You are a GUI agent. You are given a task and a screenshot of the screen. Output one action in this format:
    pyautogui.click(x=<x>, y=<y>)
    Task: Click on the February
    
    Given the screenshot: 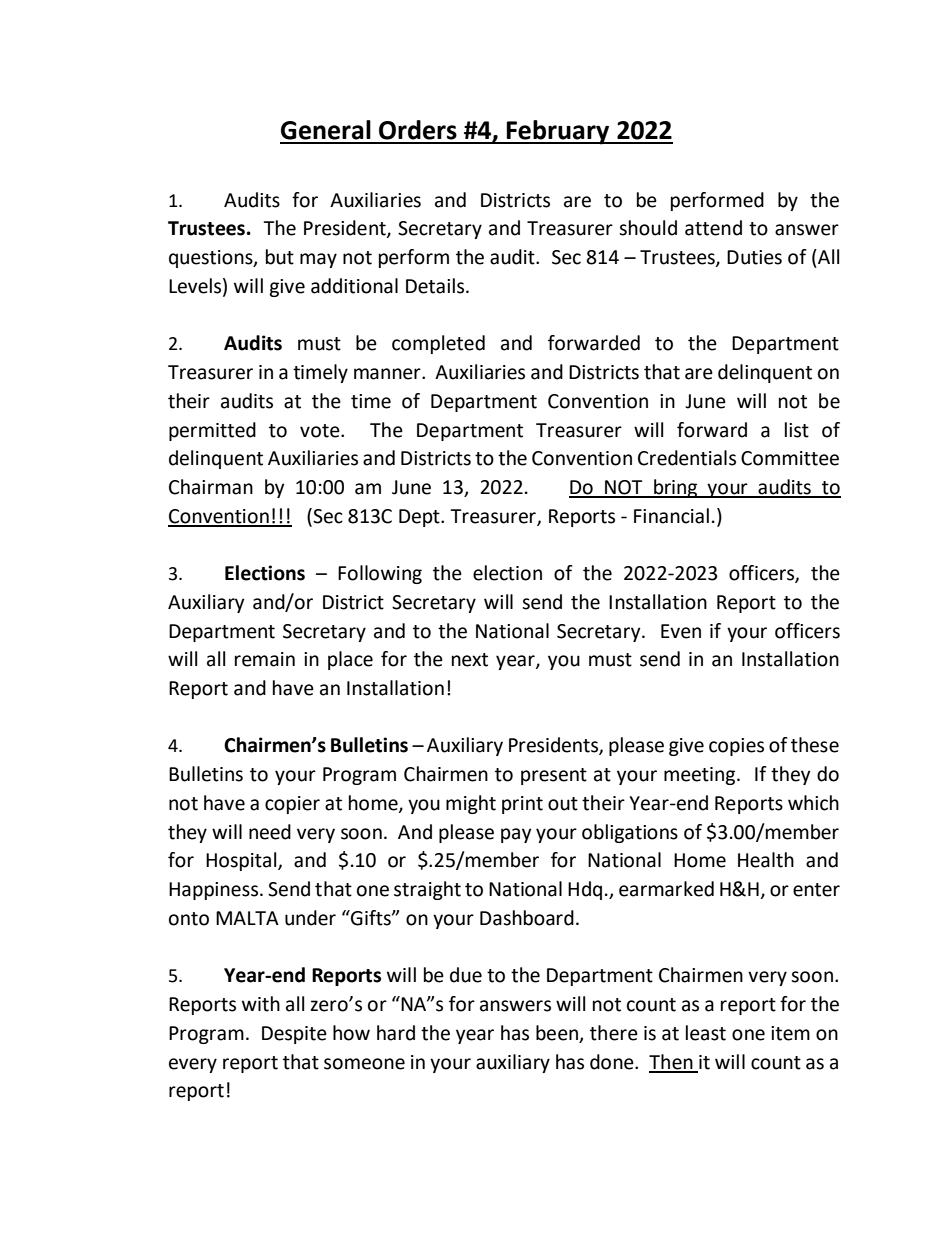 What is the action you would take?
    pyautogui.click(x=558, y=132)
